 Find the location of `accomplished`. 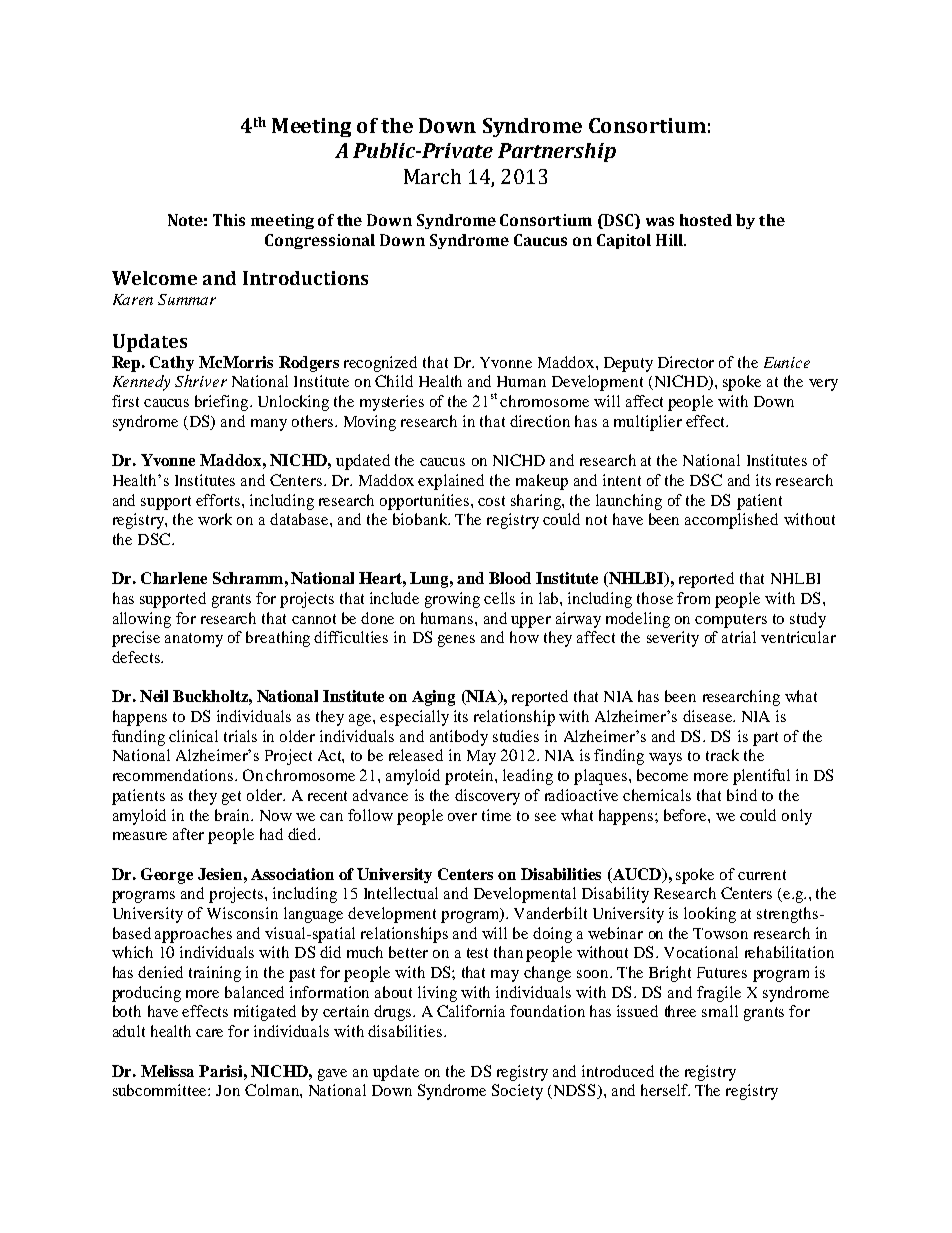

accomplished is located at coordinates (731, 521).
